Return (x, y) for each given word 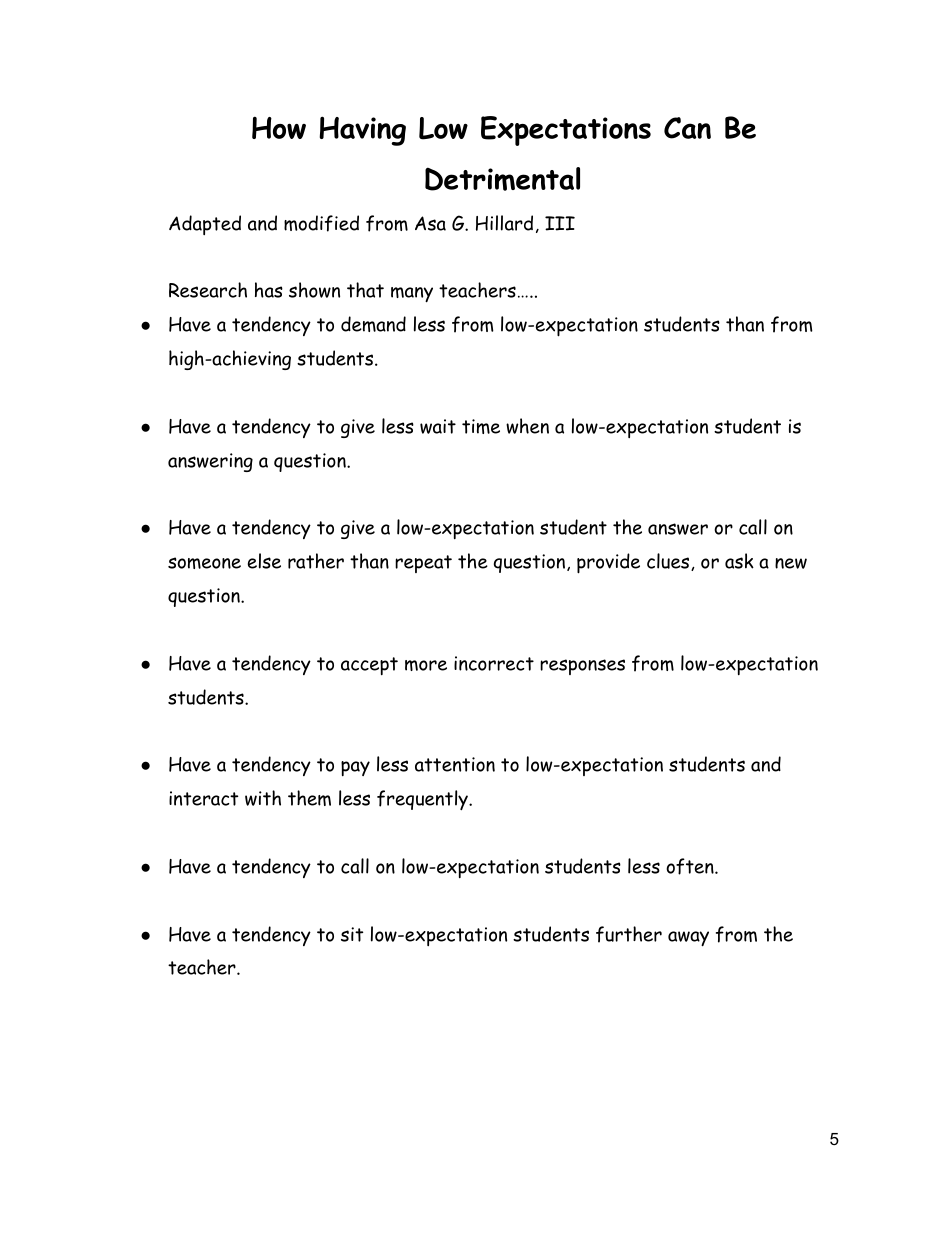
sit (352, 934)
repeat (423, 564)
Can (687, 128)
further (629, 934)
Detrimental (502, 179)
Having (362, 131)
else (264, 561)
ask (739, 561)
